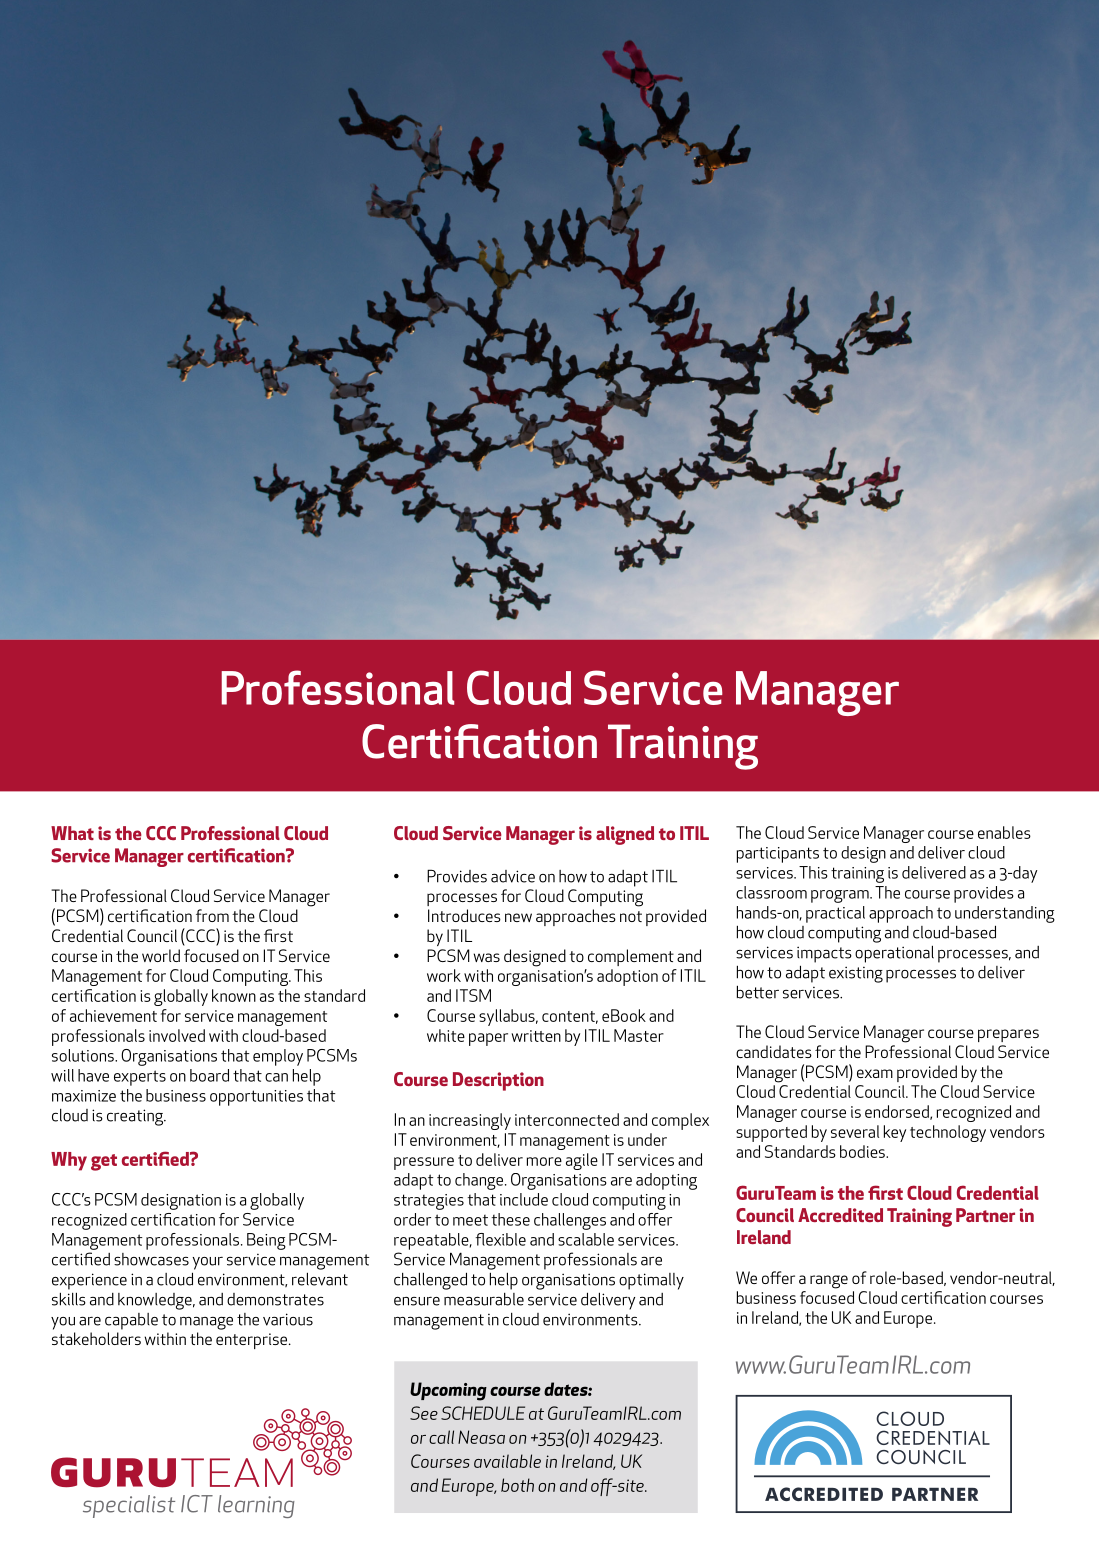  Describe the element at coordinates (517, 1485) in the image. I see `both` at that location.
